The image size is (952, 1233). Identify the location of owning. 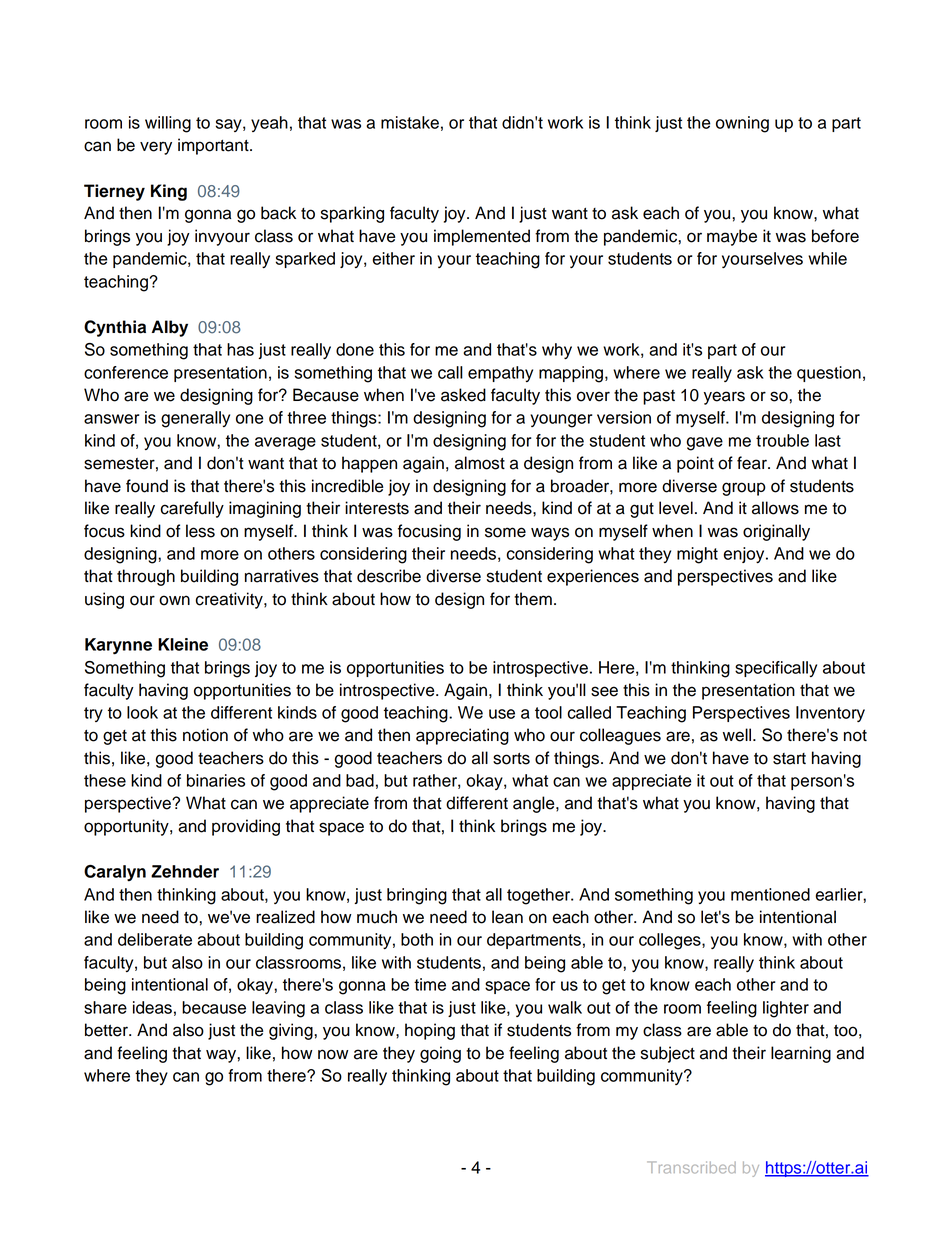
(742, 124).
